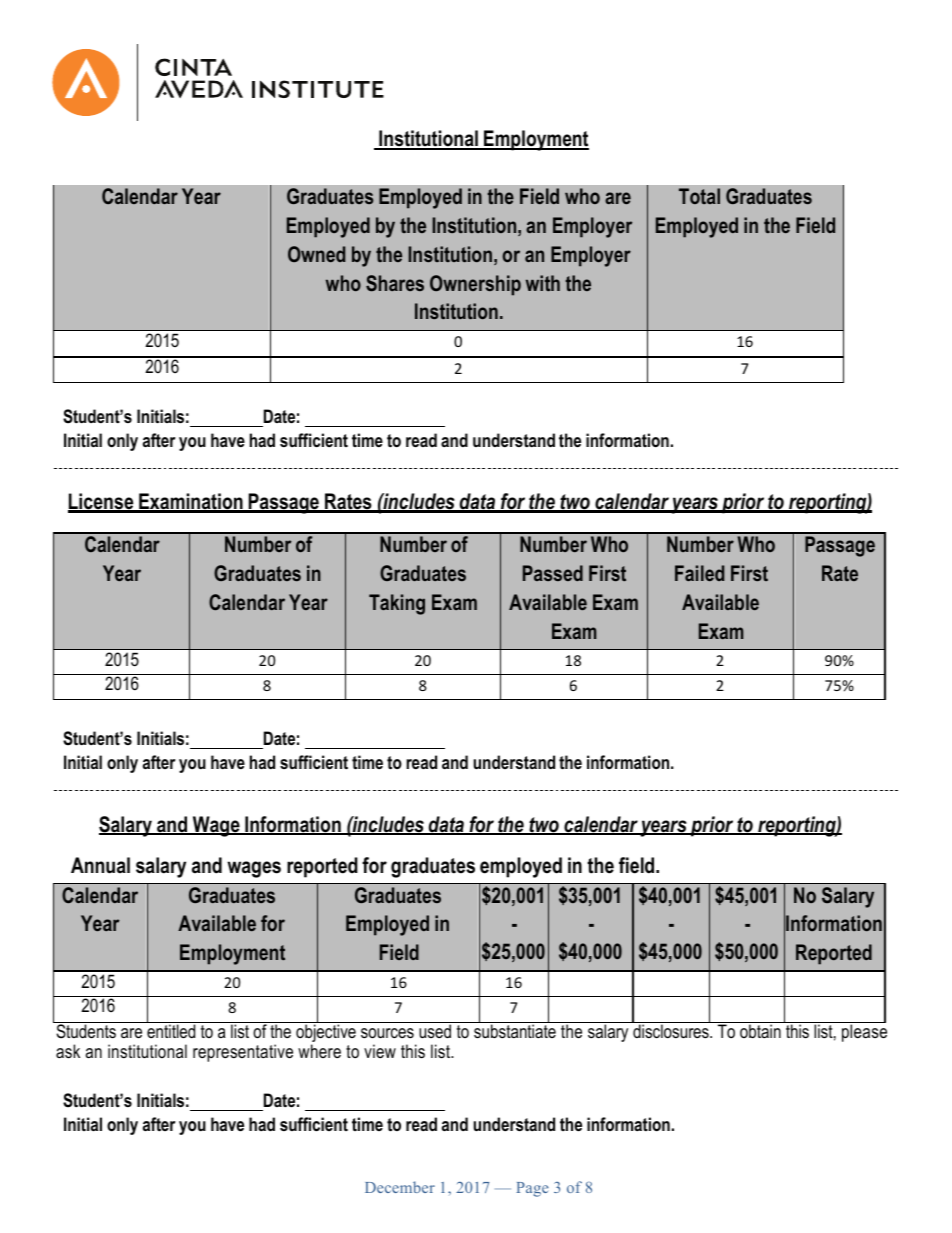 This screenshot has width=952, height=1233. Describe the element at coordinates (863, 1032) in the screenshot. I see `please` at that location.
